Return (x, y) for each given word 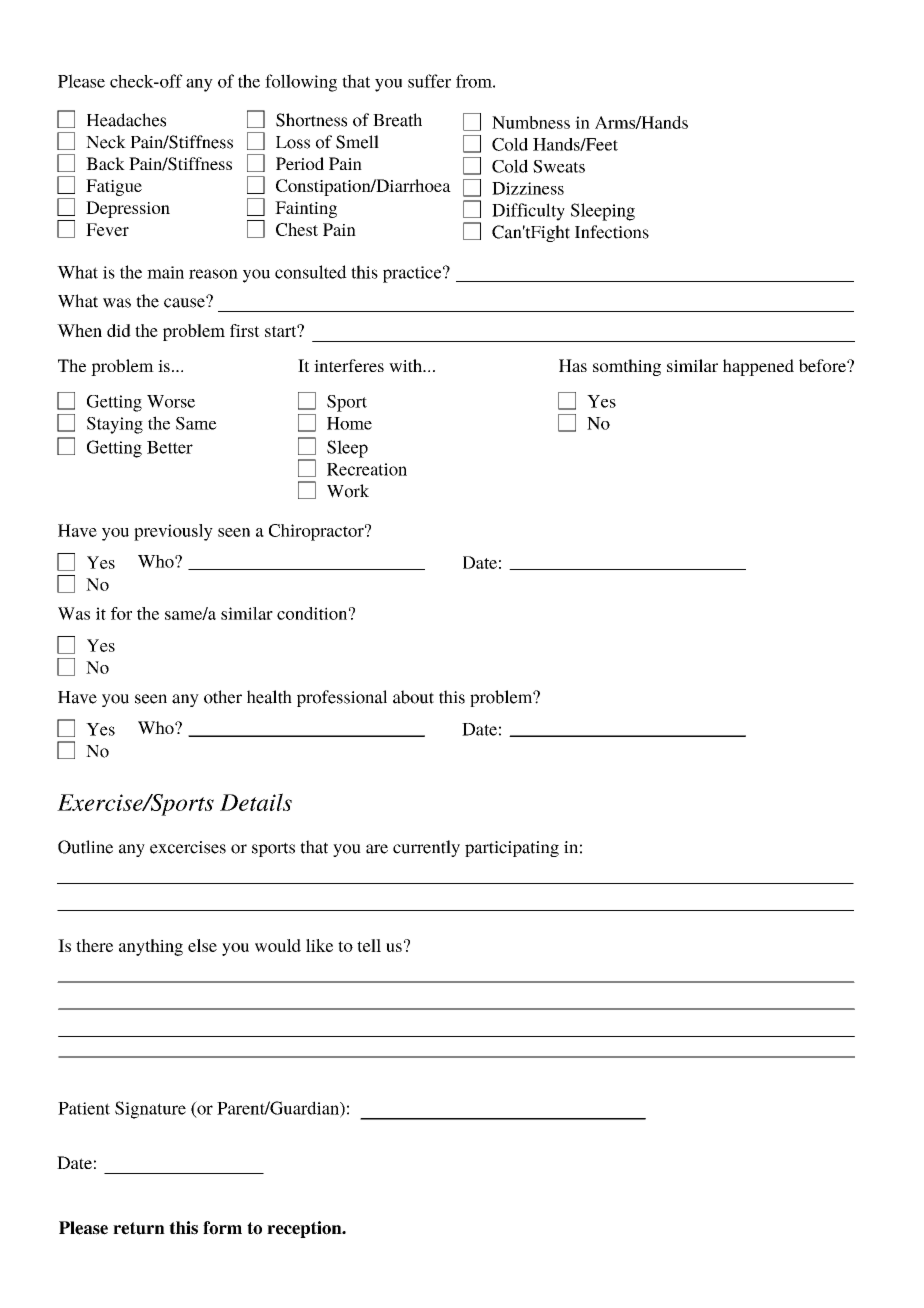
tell (369, 945)
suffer (429, 81)
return (139, 1228)
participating (512, 849)
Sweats (559, 166)
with (406, 365)
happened (758, 367)
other (223, 697)
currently (426, 848)
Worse (171, 401)
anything (151, 947)
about (413, 697)
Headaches (126, 120)
